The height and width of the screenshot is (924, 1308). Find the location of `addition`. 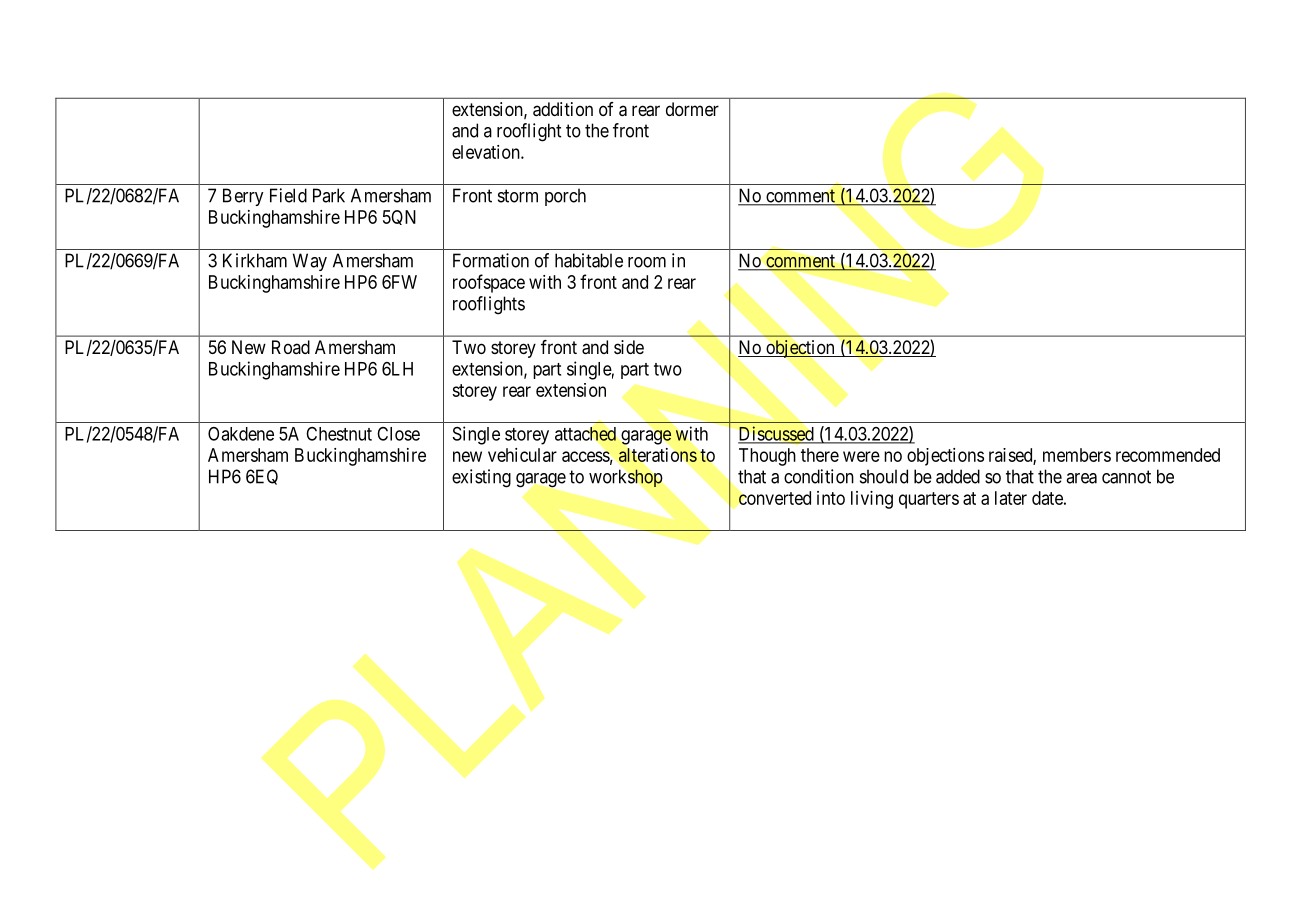

addition is located at coordinates (563, 109).
